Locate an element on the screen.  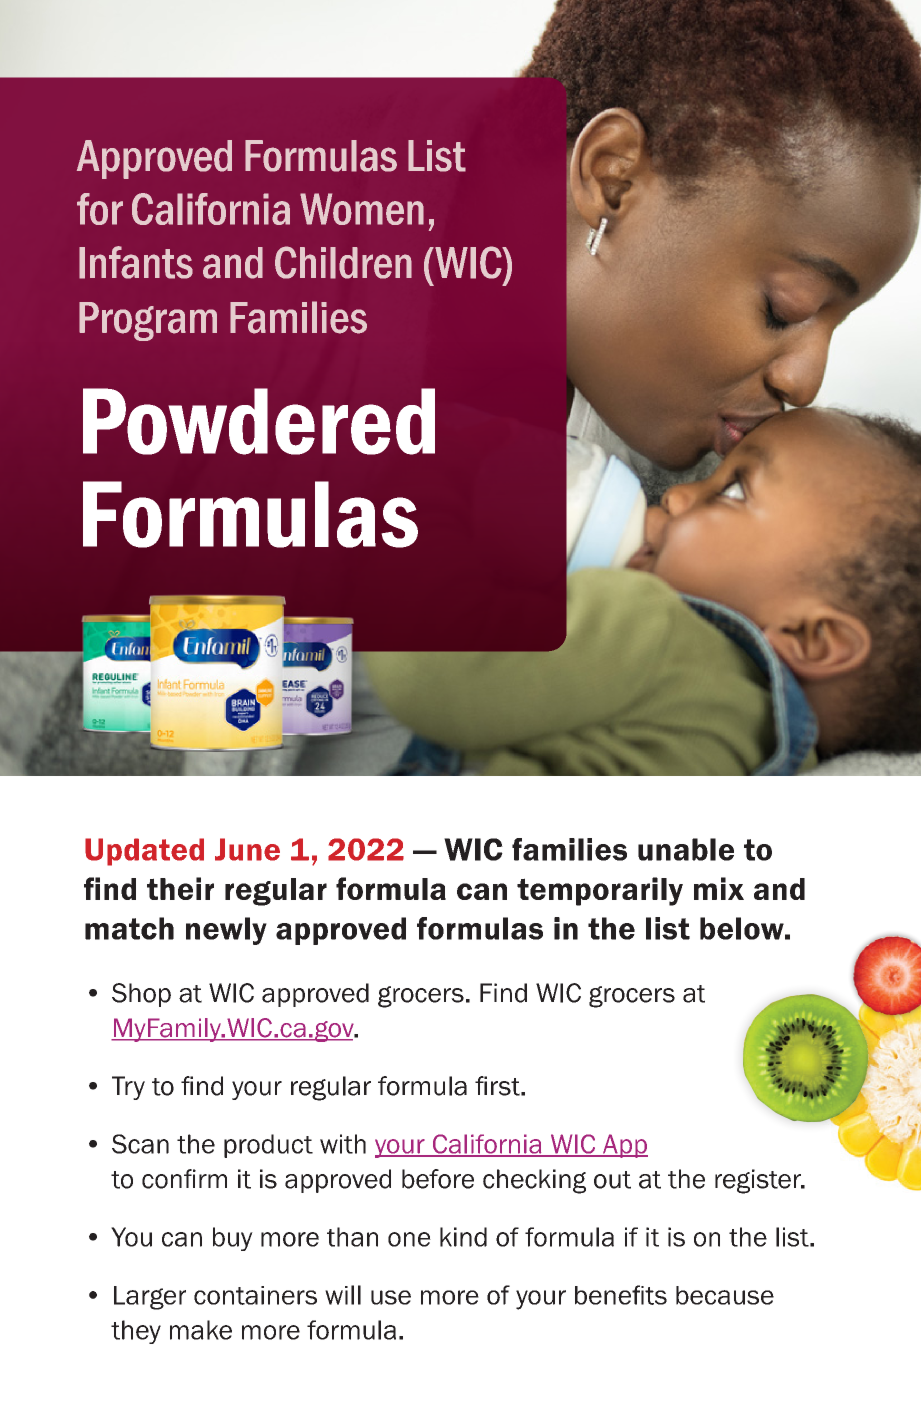
Children is located at coordinates (343, 262).
